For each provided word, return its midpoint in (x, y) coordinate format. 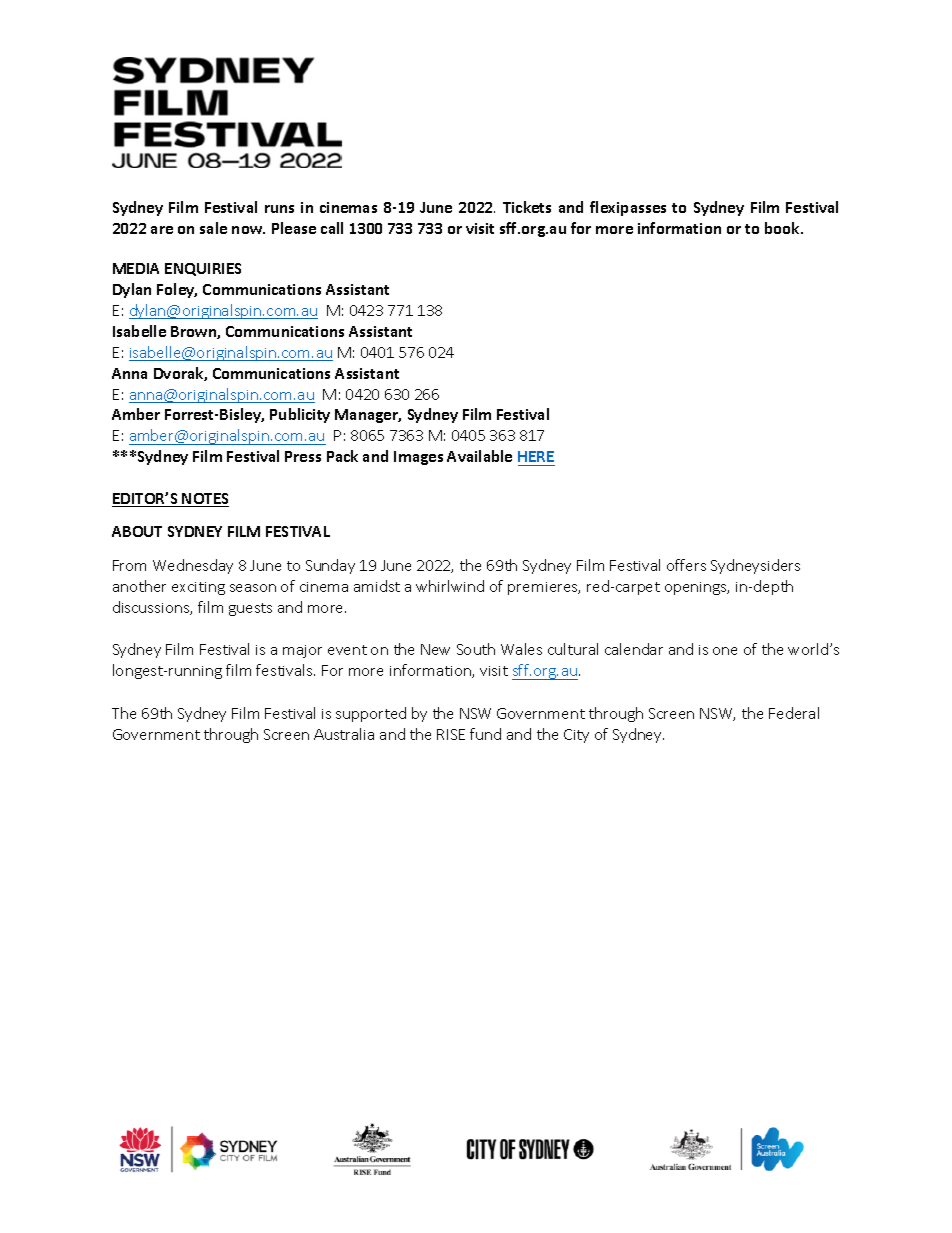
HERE (536, 456)
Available (479, 456)
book (783, 228)
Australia (344, 734)
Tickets (527, 207)
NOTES (205, 500)
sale (213, 228)
